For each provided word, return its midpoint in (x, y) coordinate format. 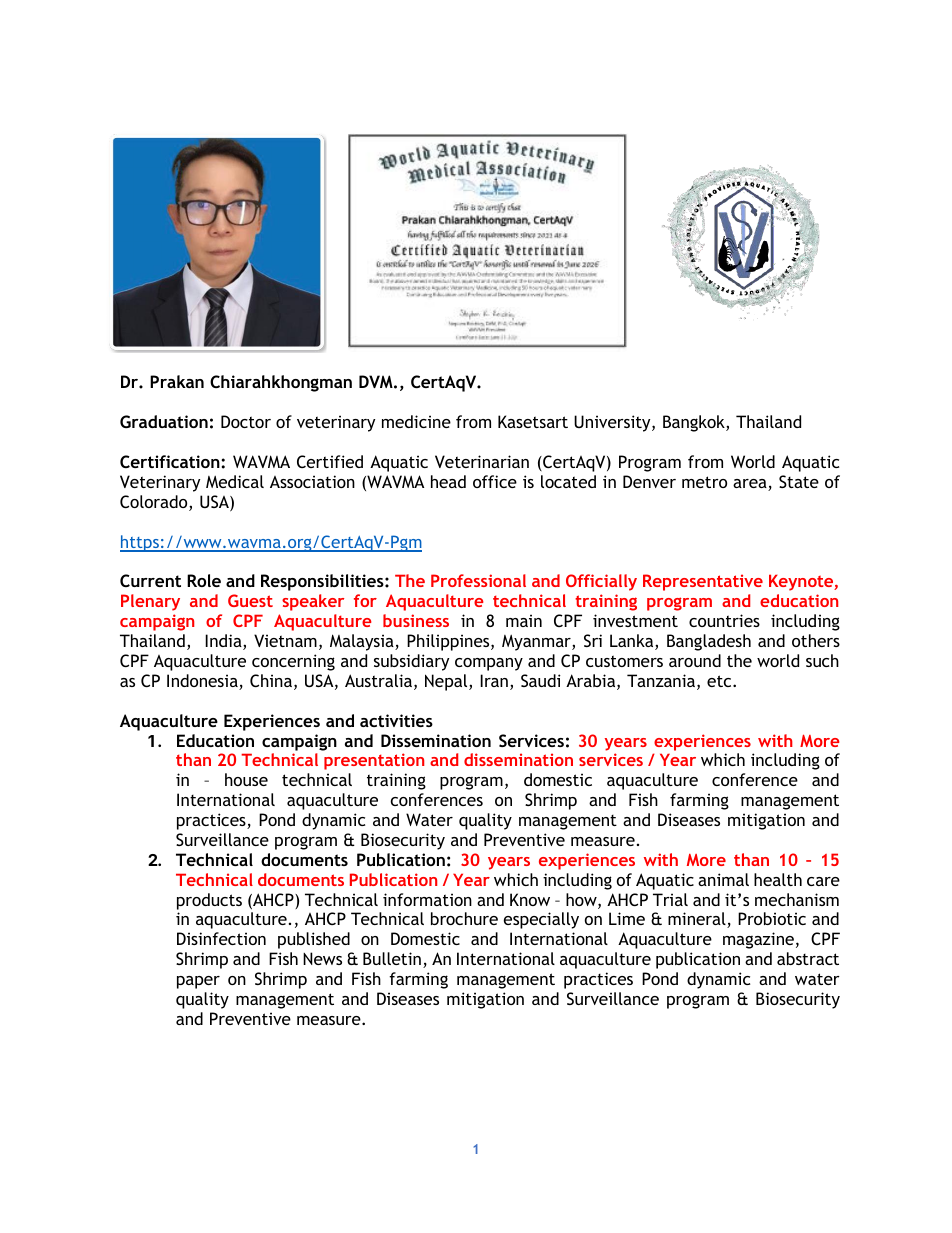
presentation (374, 761)
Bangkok (695, 423)
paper (198, 982)
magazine (758, 940)
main (524, 620)
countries (724, 620)
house (246, 779)
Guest (250, 600)
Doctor (246, 421)
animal (723, 879)
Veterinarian (482, 461)
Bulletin (392, 958)
